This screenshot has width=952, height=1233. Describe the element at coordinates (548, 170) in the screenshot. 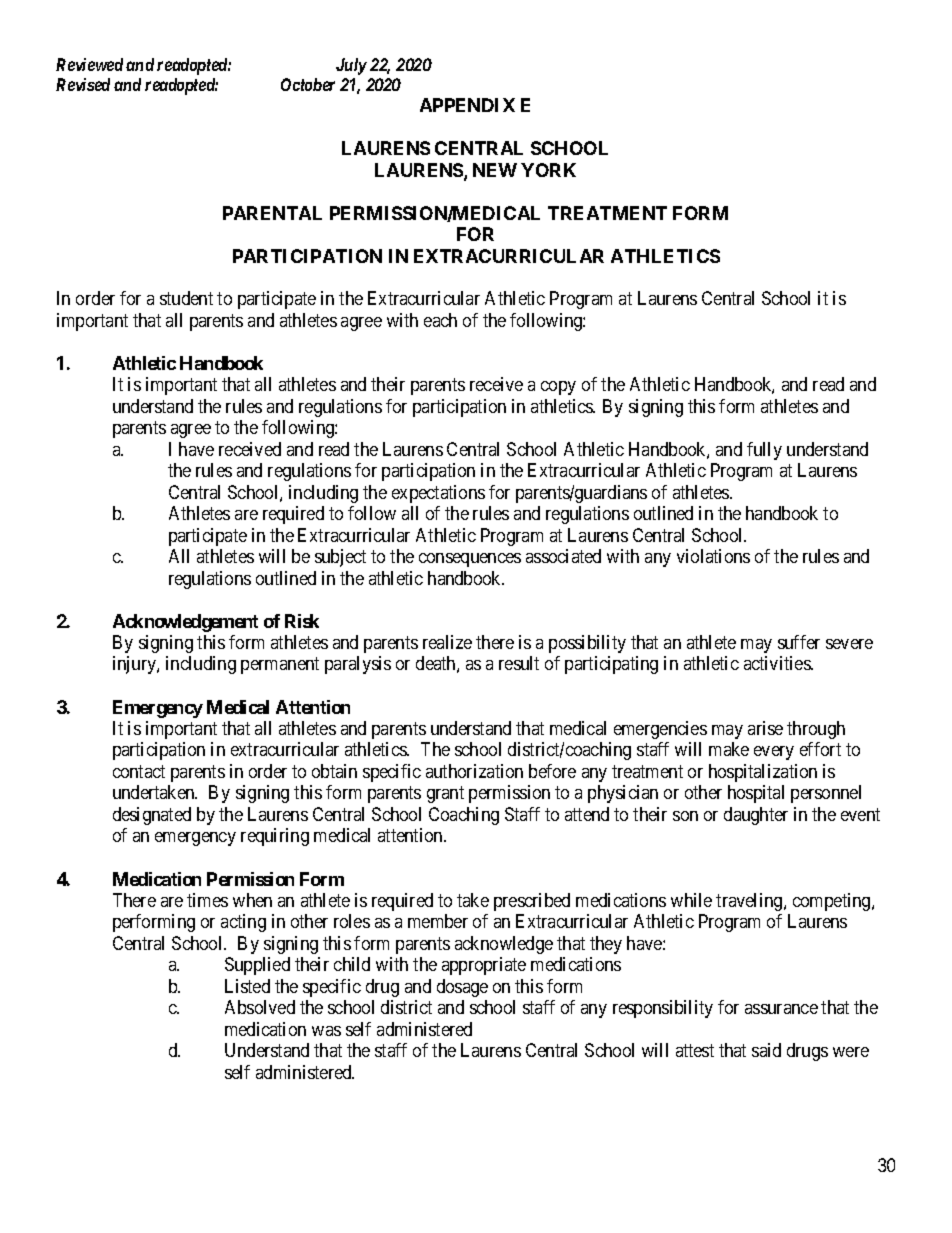

I see `YORK` at that location.
